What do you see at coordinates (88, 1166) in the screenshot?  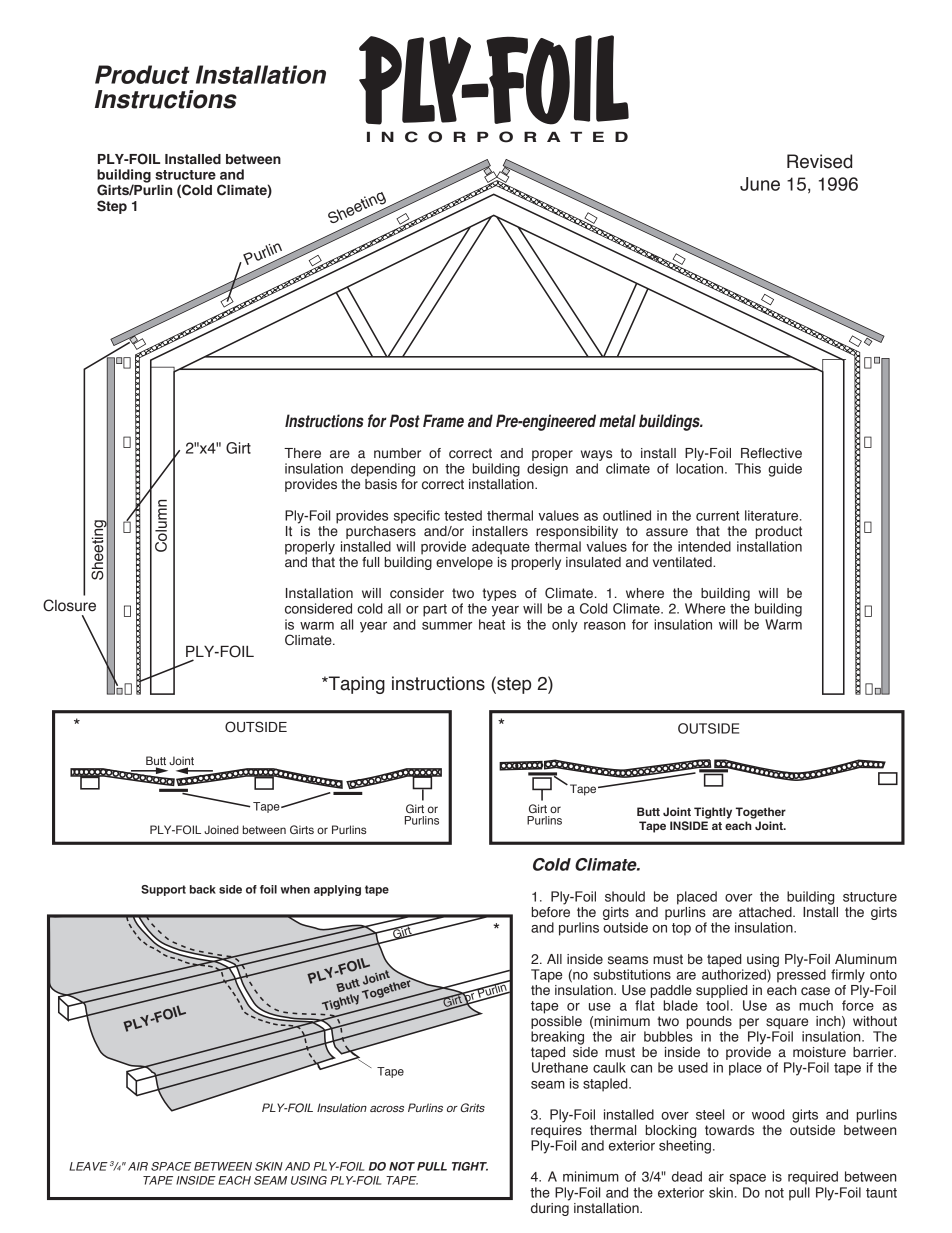 I see `LEAVE` at bounding box center [88, 1166].
